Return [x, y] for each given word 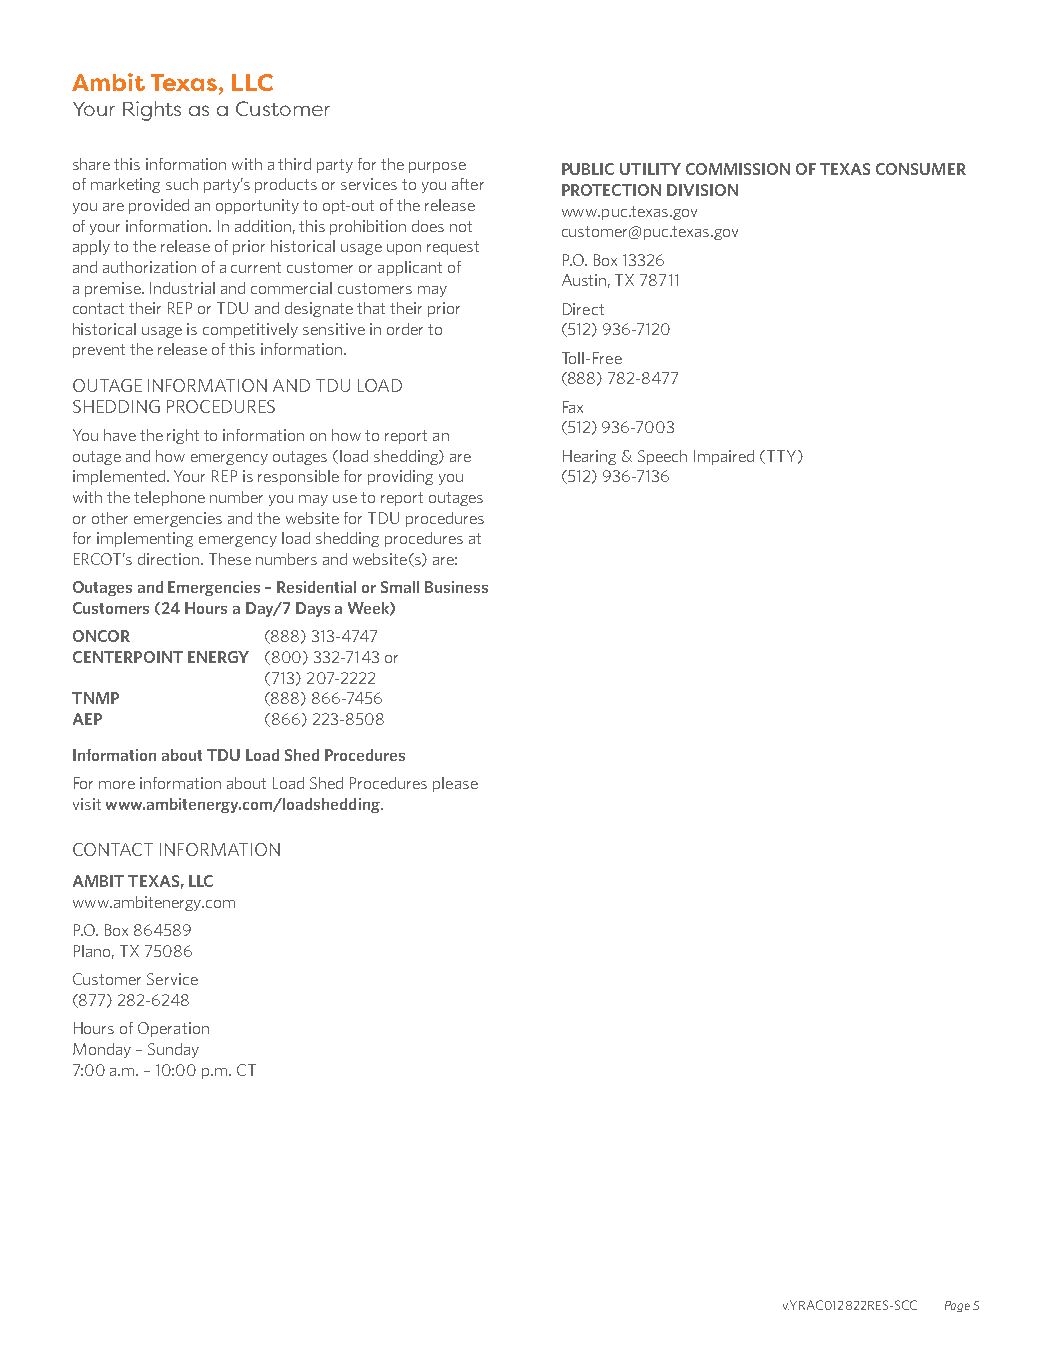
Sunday [173, 1050]
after [468, 184]
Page [957, 1306]
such [182, 184]
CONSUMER [921, 169]
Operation [173, 1029]
